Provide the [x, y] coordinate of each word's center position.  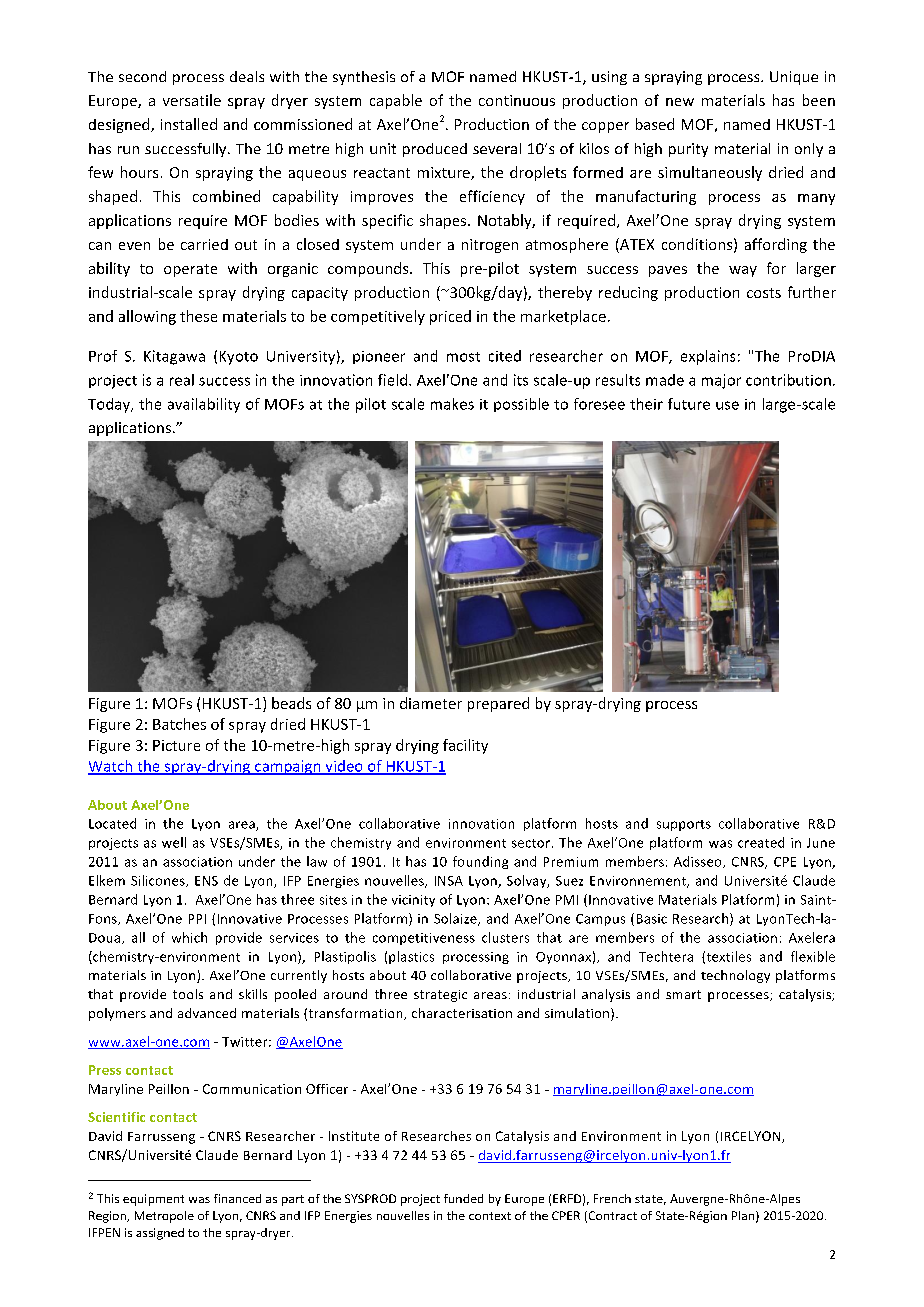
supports [684, 825]
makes [452, 404]
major [721, 381]
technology [735, 976]
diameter [431, 703]
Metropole [164, 1217]
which [189, 937]
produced [435, 150]
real [182, 380]
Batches [179, 724]
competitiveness [424, 939]
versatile [192, 100]
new [680, 102]
